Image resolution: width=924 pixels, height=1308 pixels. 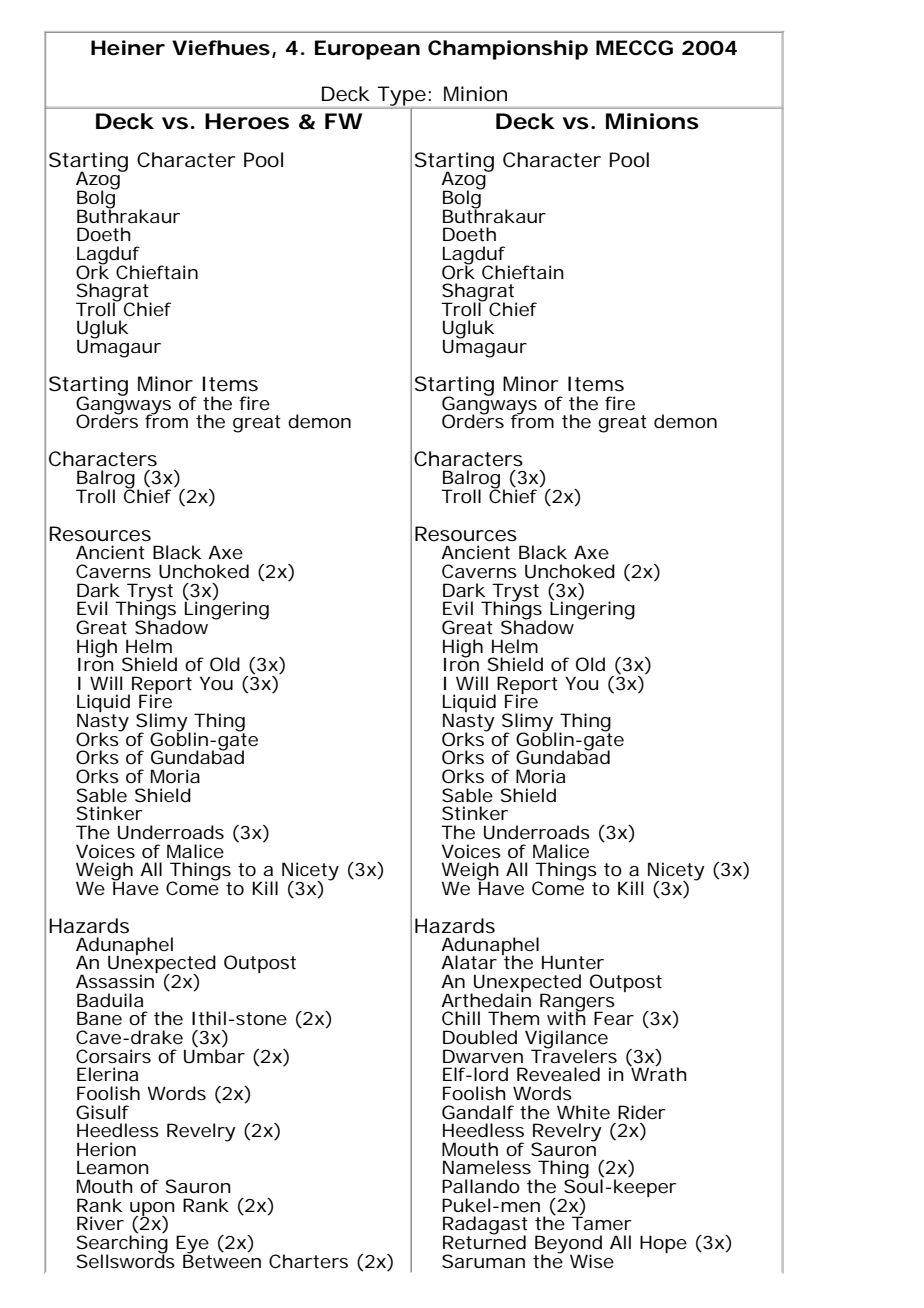 What do you see at coordinates (486, 999) in the image?
I see `Arthedain` at bounding box center [486, 999].
